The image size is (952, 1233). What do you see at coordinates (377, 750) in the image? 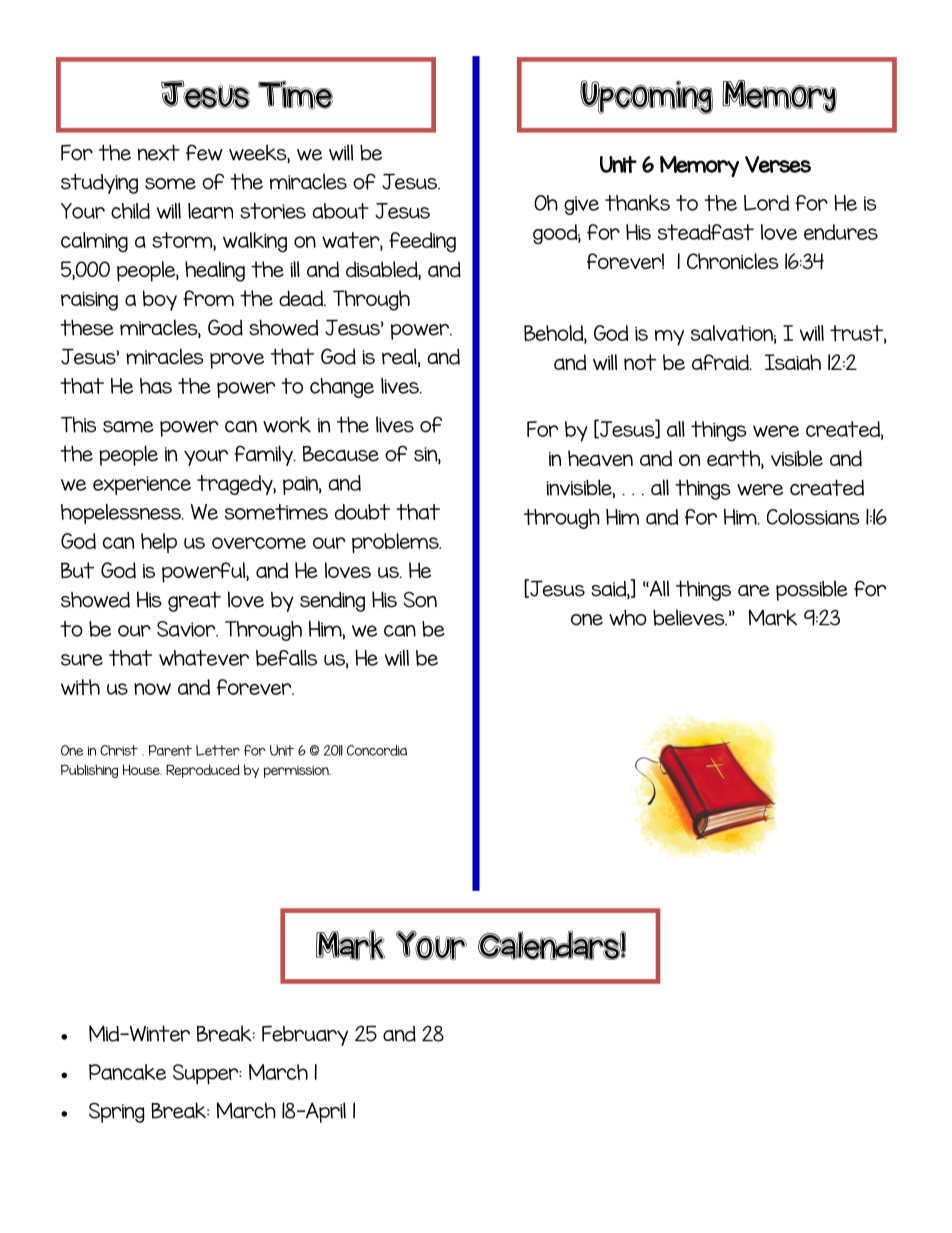
I see `Concordia` at bounding box center [377, 750].
